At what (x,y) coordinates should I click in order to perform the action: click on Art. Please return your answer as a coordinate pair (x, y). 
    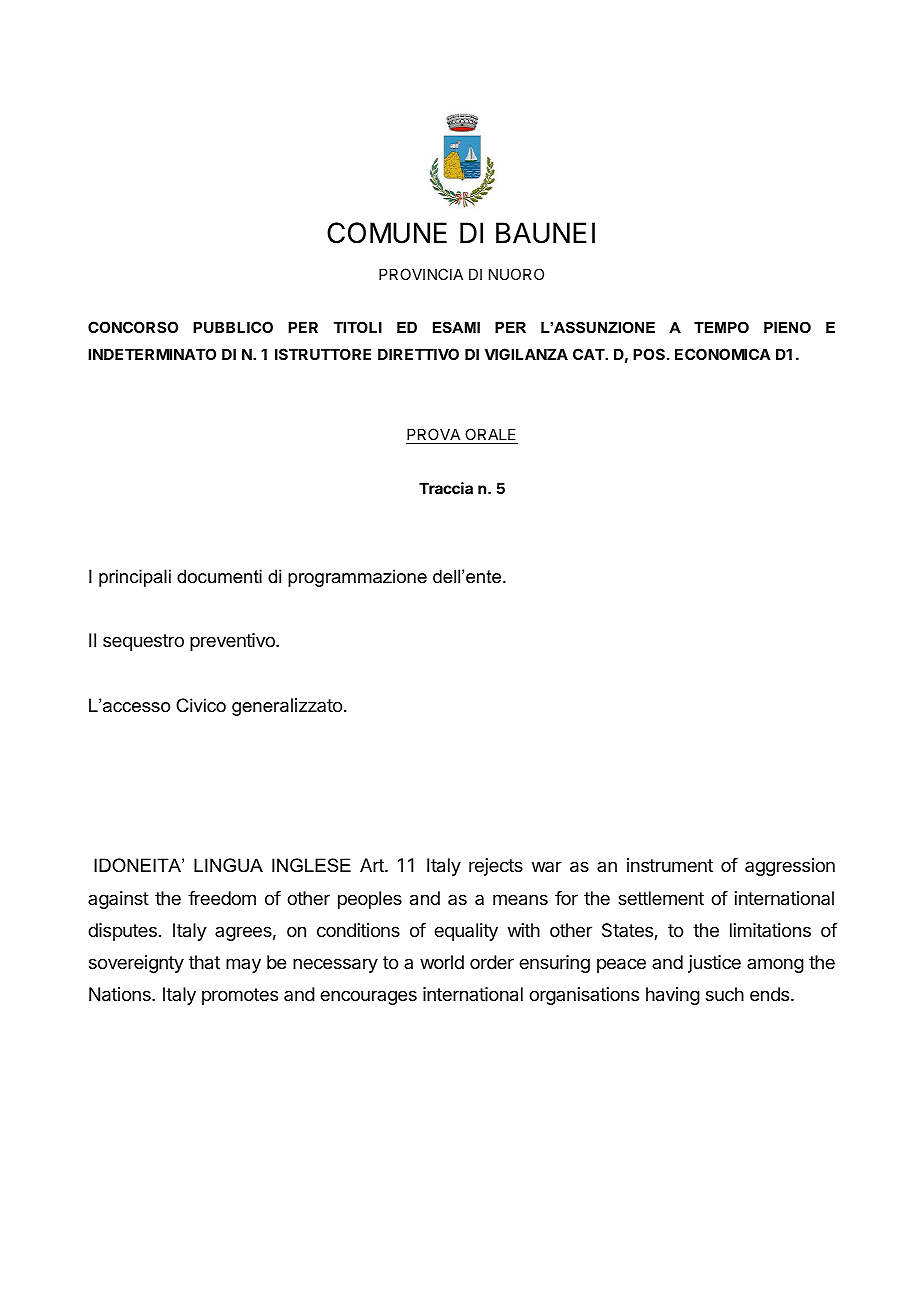
    Looking at the image, I should click on (373, 865).
